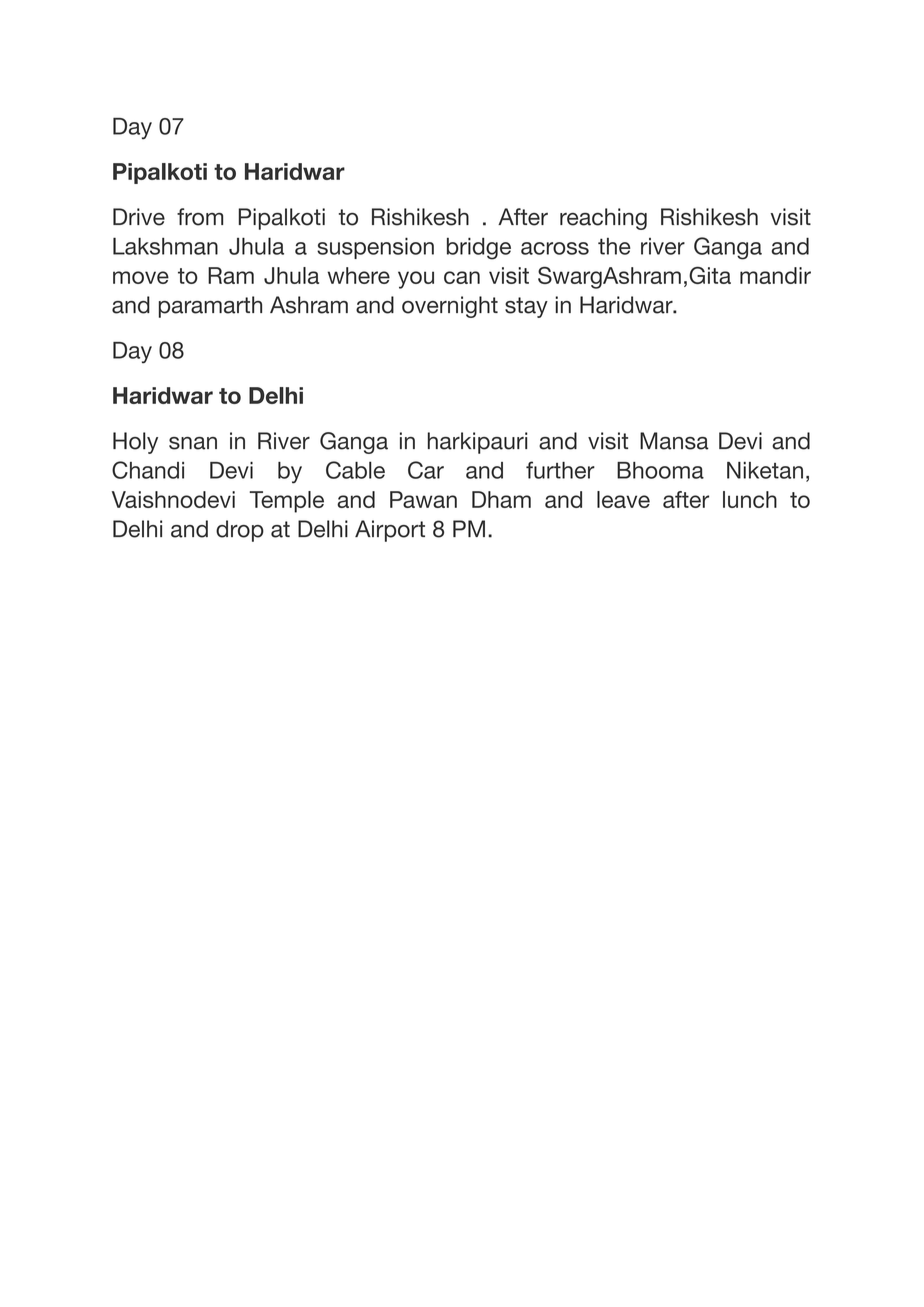  Describe the element at coordinates (479, 248) in the image. I see `bridge` at that location.
